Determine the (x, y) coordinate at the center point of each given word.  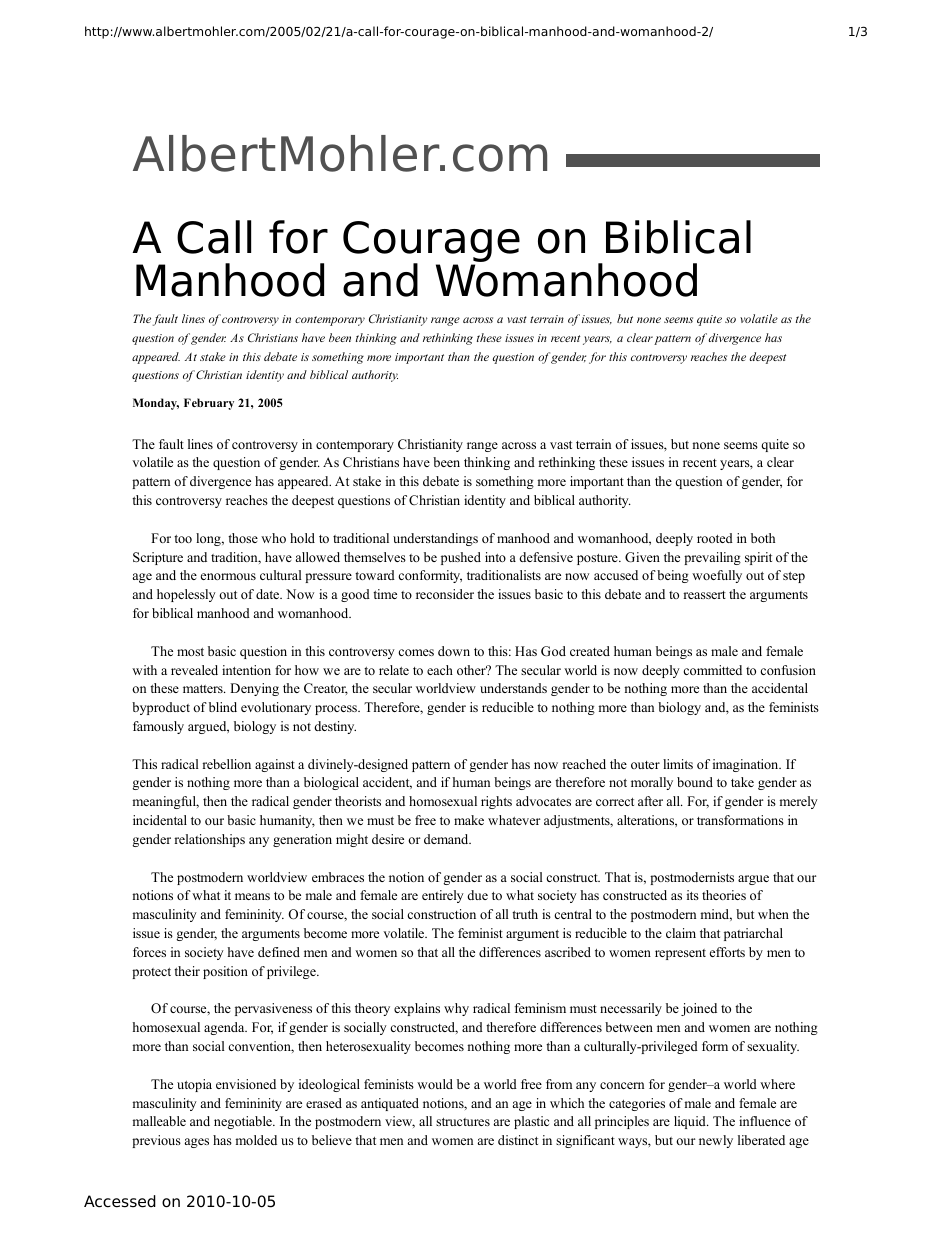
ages (197, 1143)
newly (716, 1141)
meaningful (165, 802)
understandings (435, 539)
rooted (715, 538)
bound (695, 782)
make (469, 820)
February (209, 404)
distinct (518, 1140)
